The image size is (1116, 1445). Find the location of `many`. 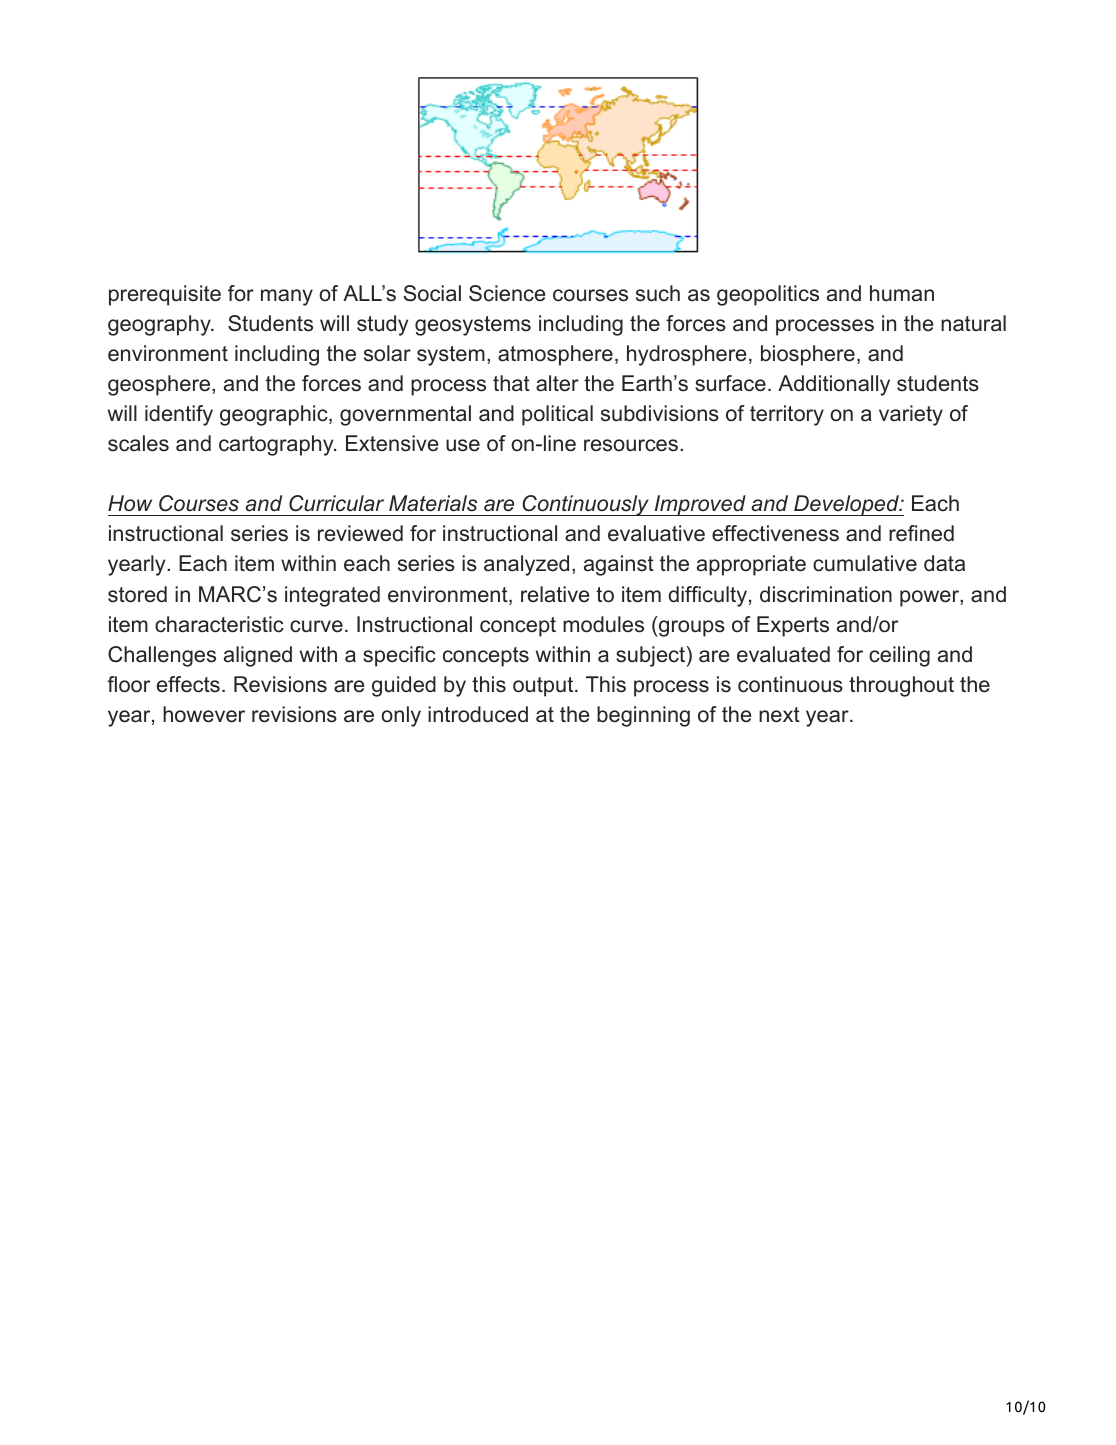

many is located at coordinates (287, 297).
